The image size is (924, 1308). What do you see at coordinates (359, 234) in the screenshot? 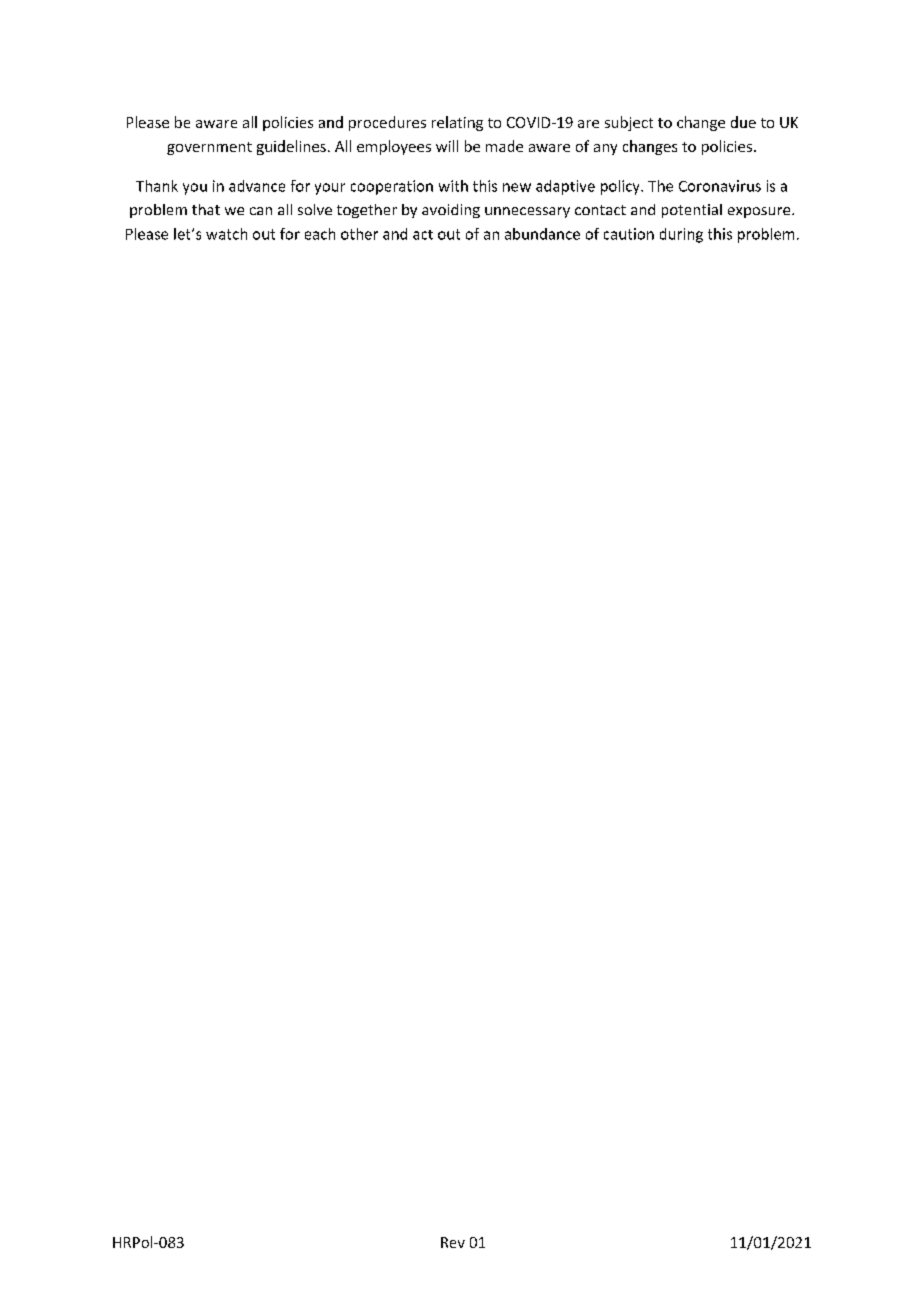
I see `other` at bounding box center [359, 234].
